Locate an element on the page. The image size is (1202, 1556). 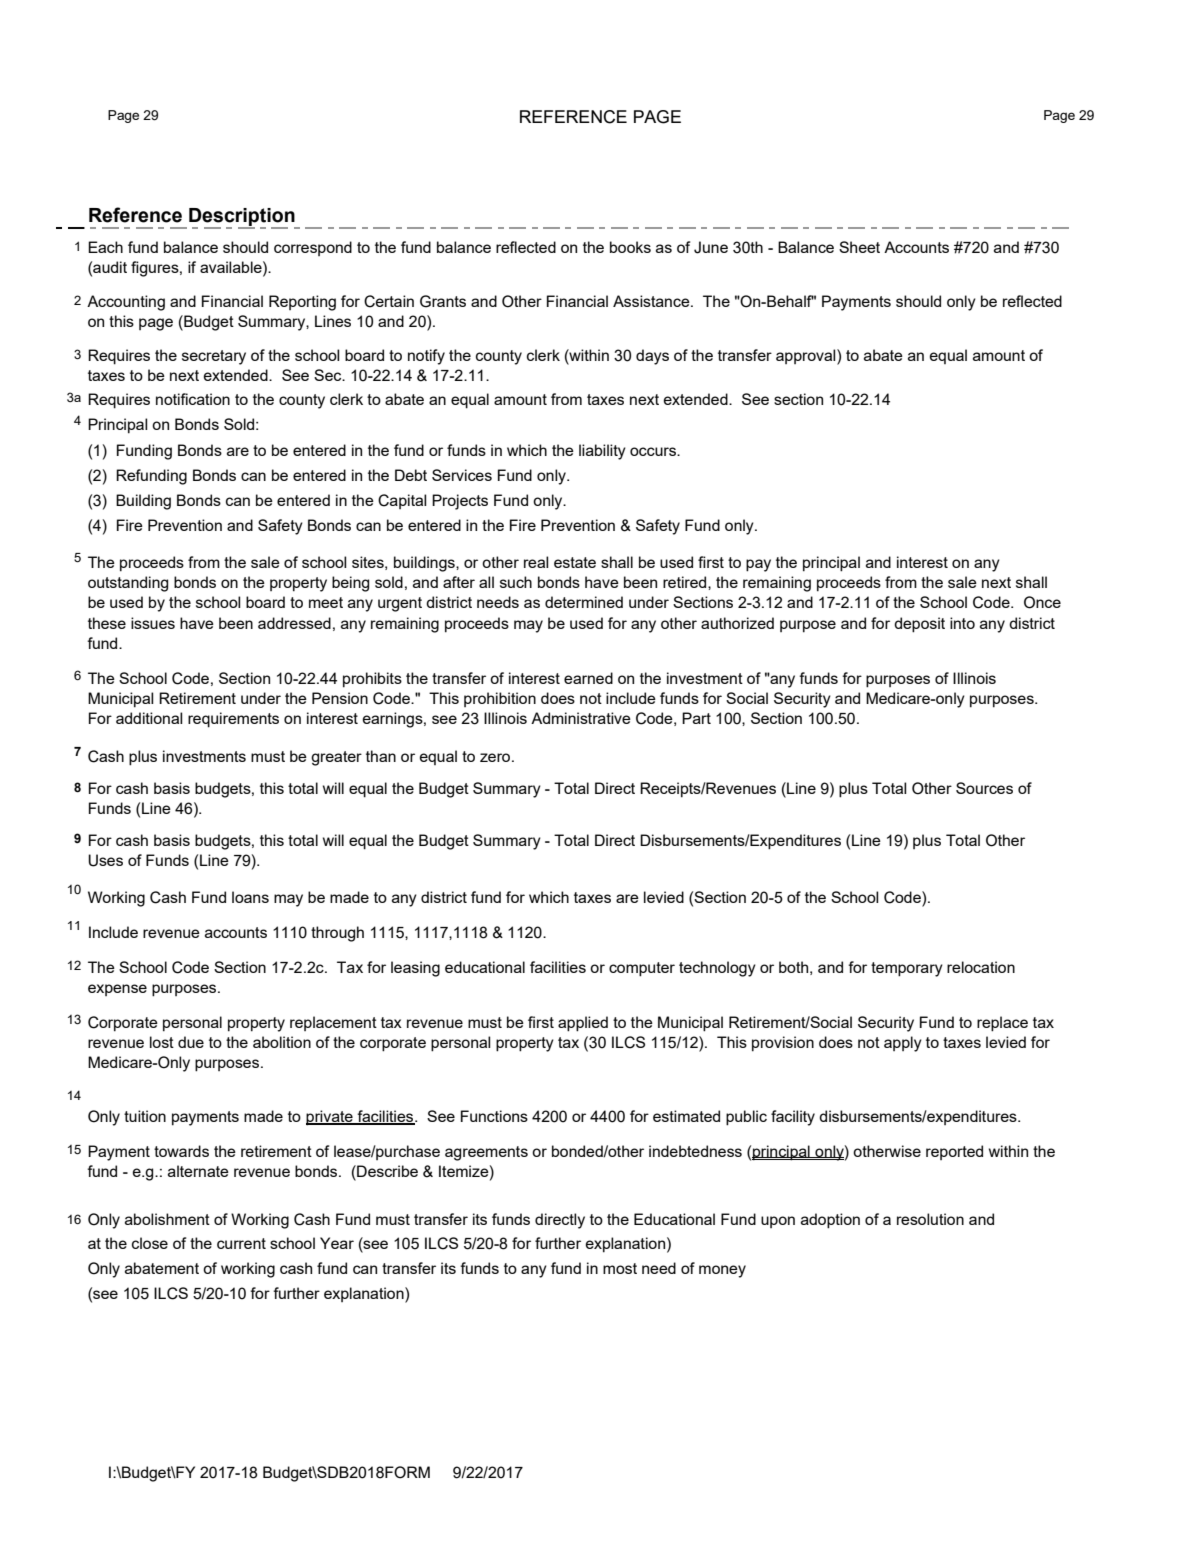
books is located at coordinates (630, 247).
